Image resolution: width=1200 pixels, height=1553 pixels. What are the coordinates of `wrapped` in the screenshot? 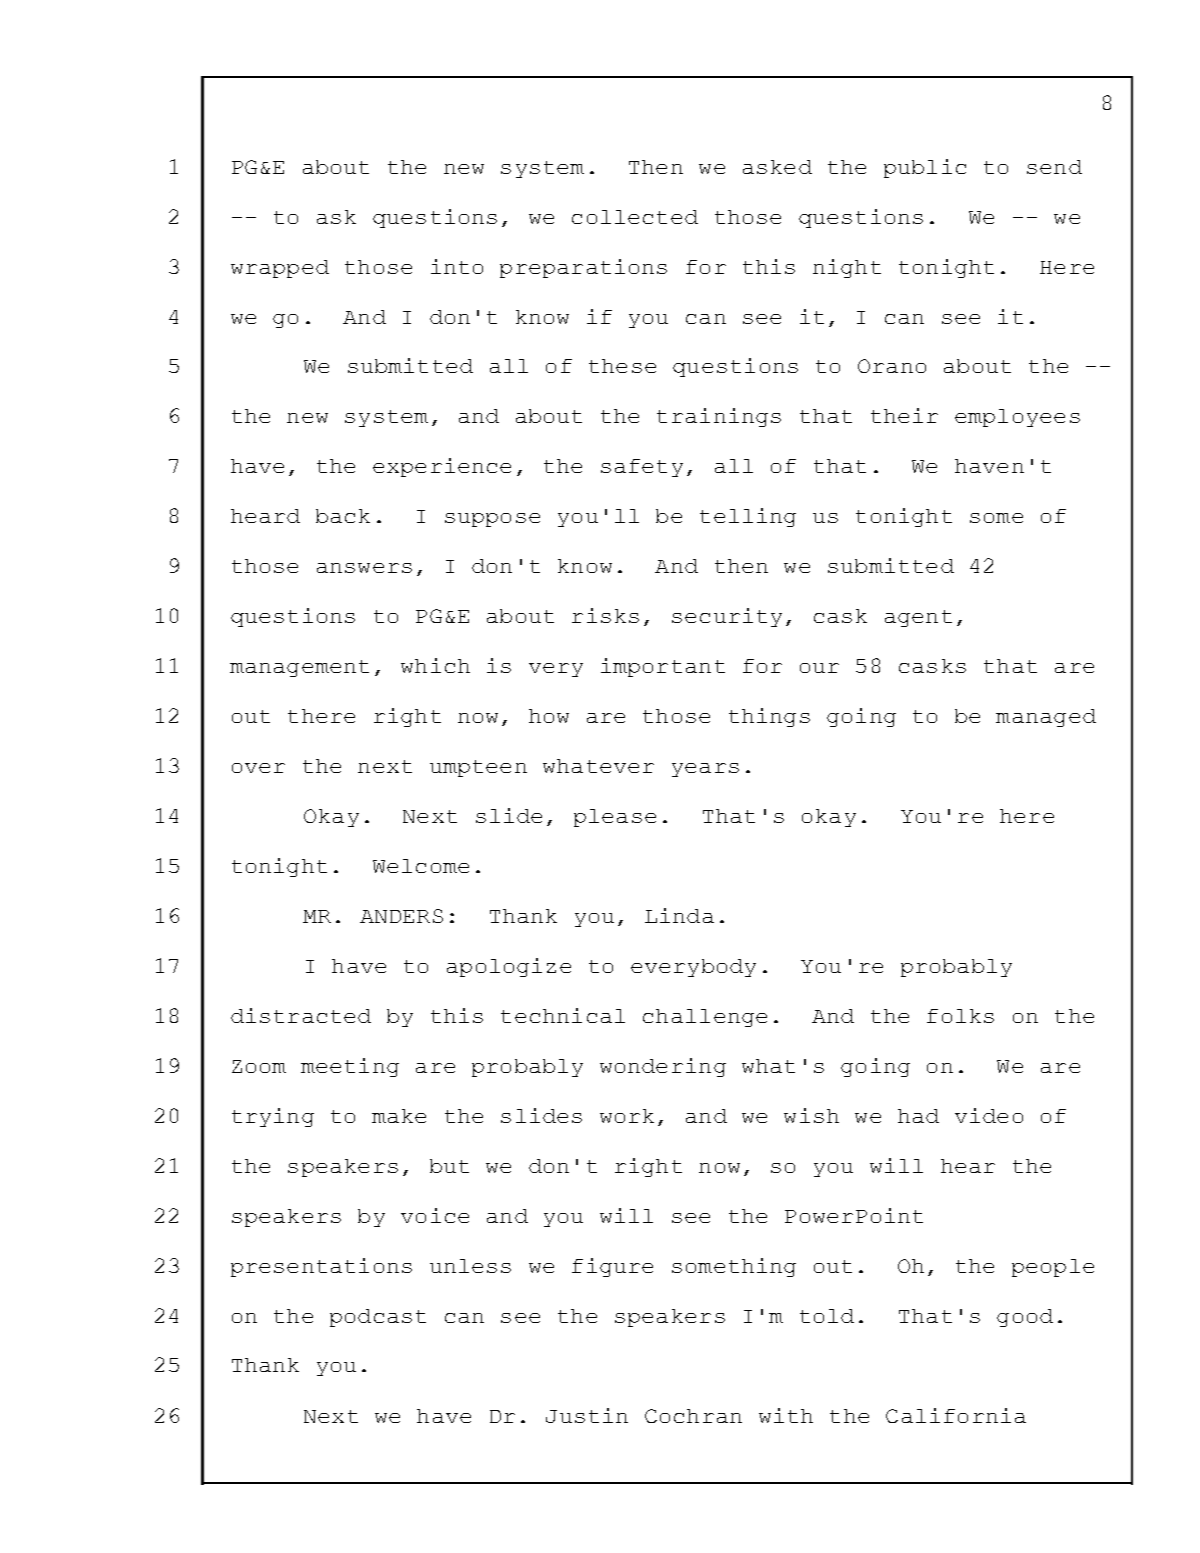 It's located at (280, 269).
